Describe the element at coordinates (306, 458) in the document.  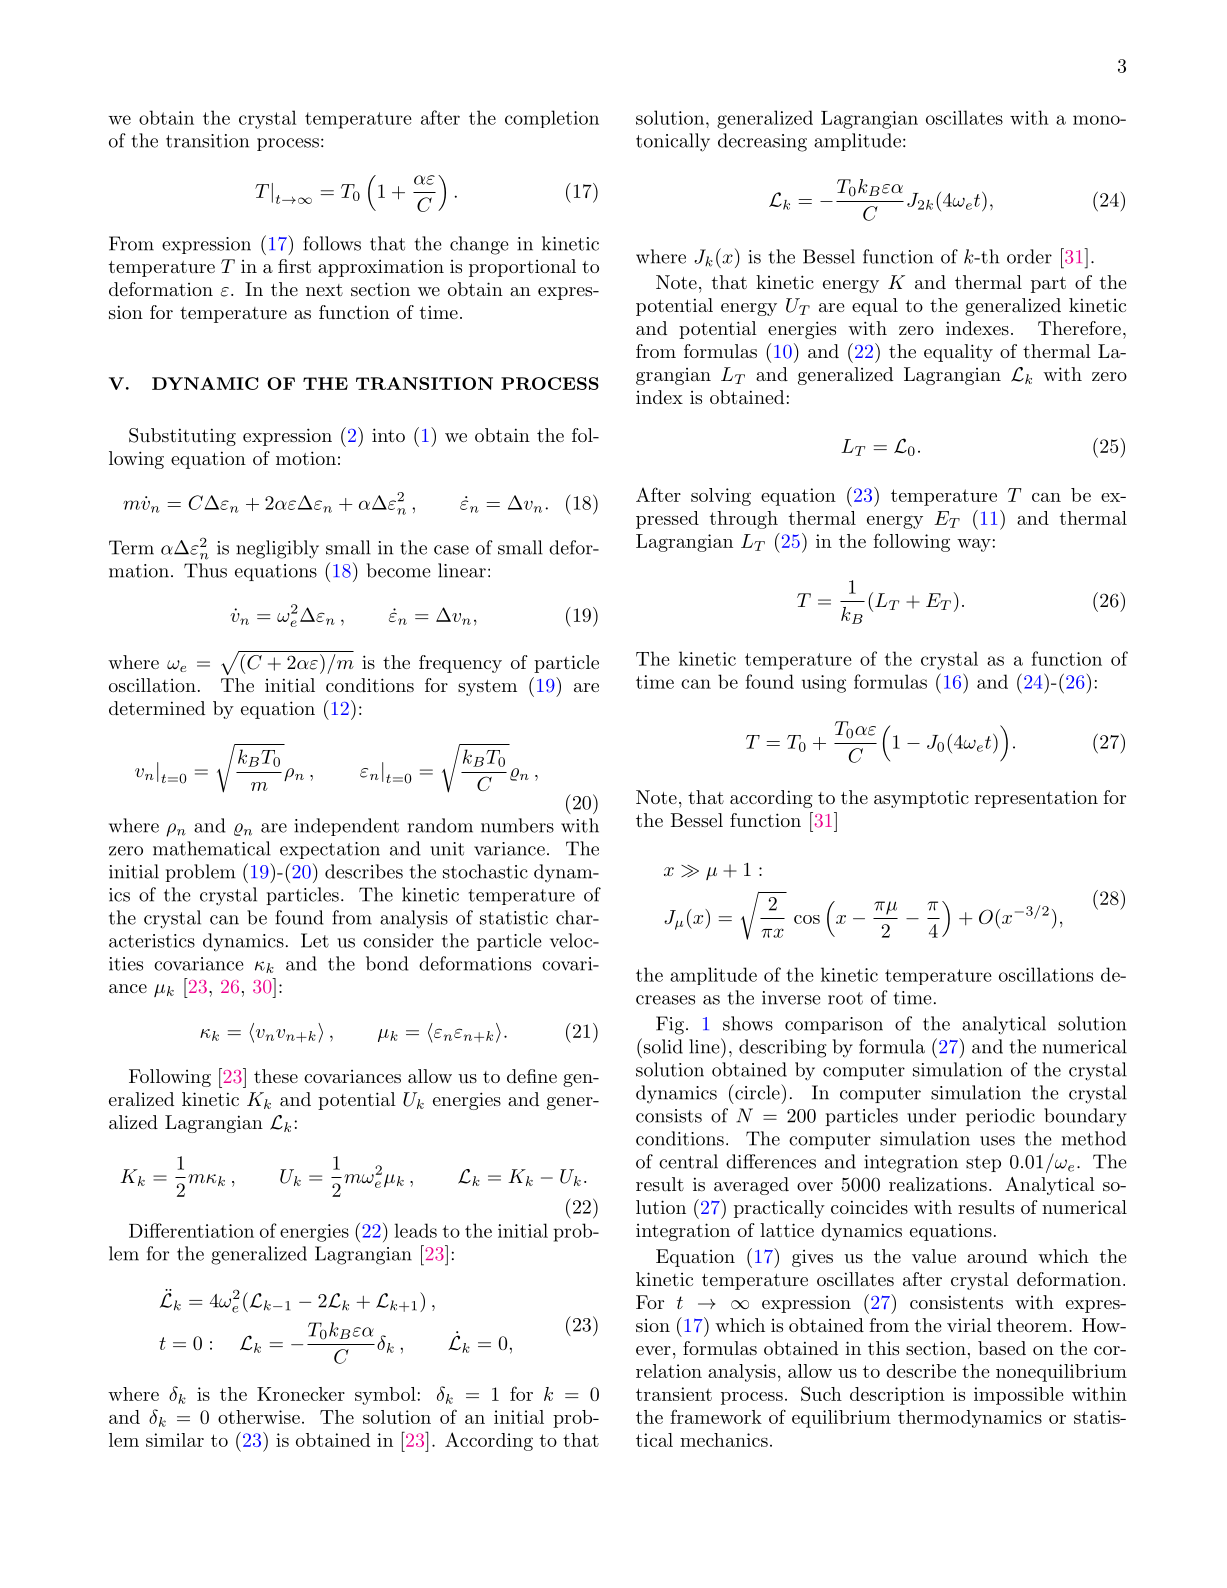
I see `motion` at that location.
